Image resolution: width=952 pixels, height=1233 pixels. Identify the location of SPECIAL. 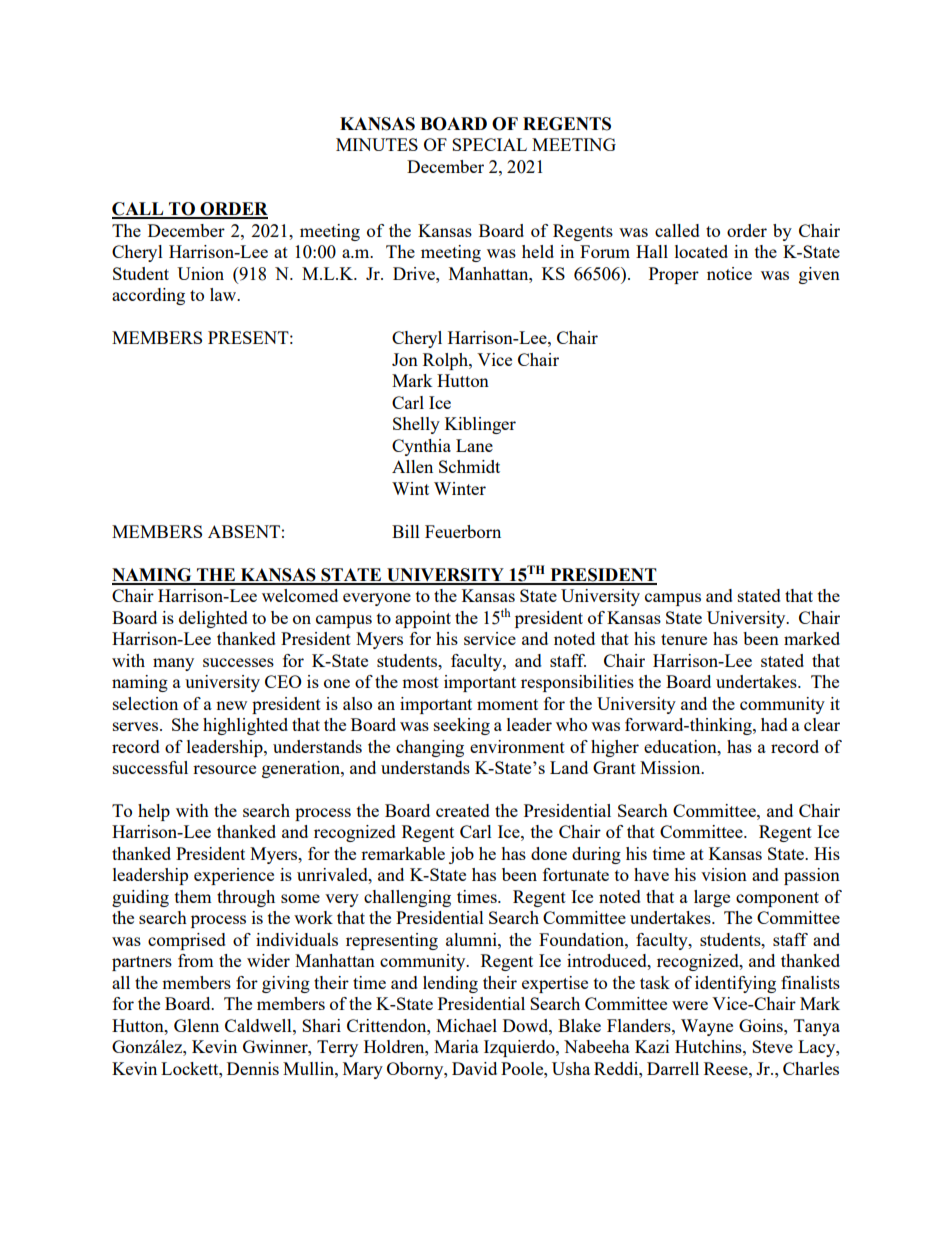
(489, 144).
